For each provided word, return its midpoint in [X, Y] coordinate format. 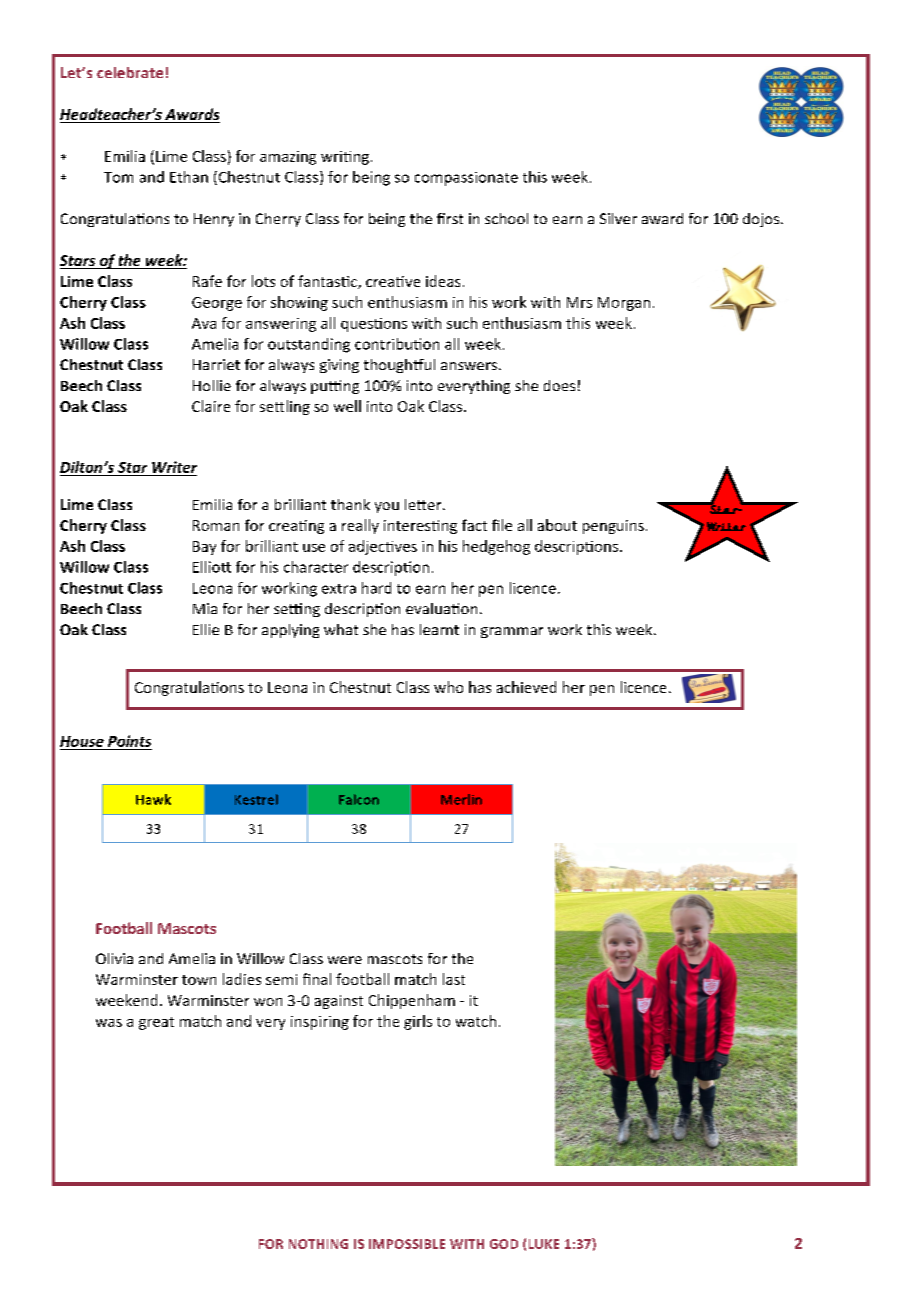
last [454, 979]
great [156, 1023]
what [341, 629]
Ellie [206, 629]
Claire [211, 406]
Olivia [114, 958]
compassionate [466, 179]
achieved [526, 687]
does [559, 385]
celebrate [130, 72]
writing [345, 158]
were [345, 960]
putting [335, 387]
